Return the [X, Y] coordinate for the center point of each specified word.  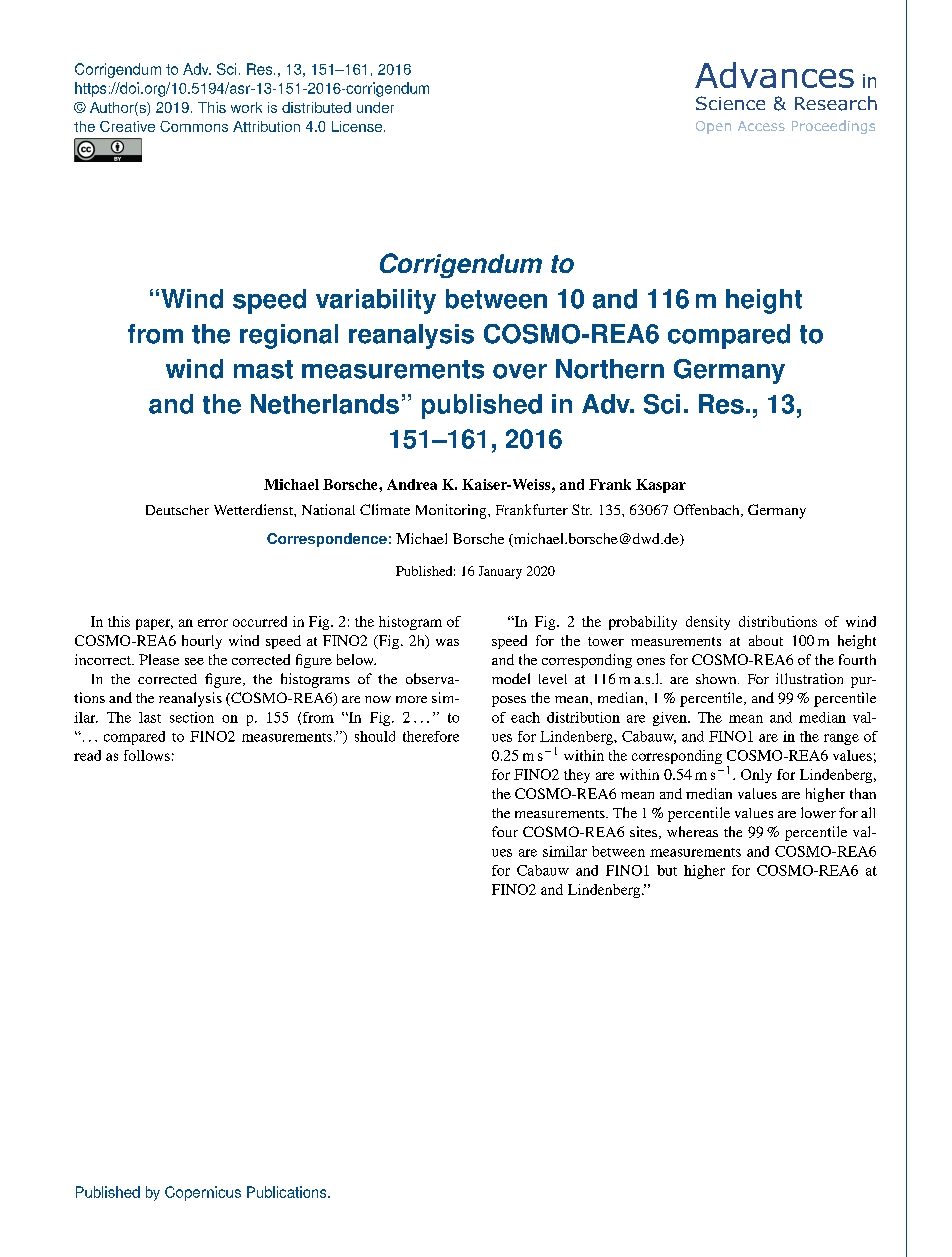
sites [645, 832]
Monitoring [452, 511]
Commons [194, 126]
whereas [692, 831]
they [577, 776]
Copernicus [203, 1193]
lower [818, 812]
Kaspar [661, 486]
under [375, 107]
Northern [610, 369]
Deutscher [177, 510]
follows [147, 755]
